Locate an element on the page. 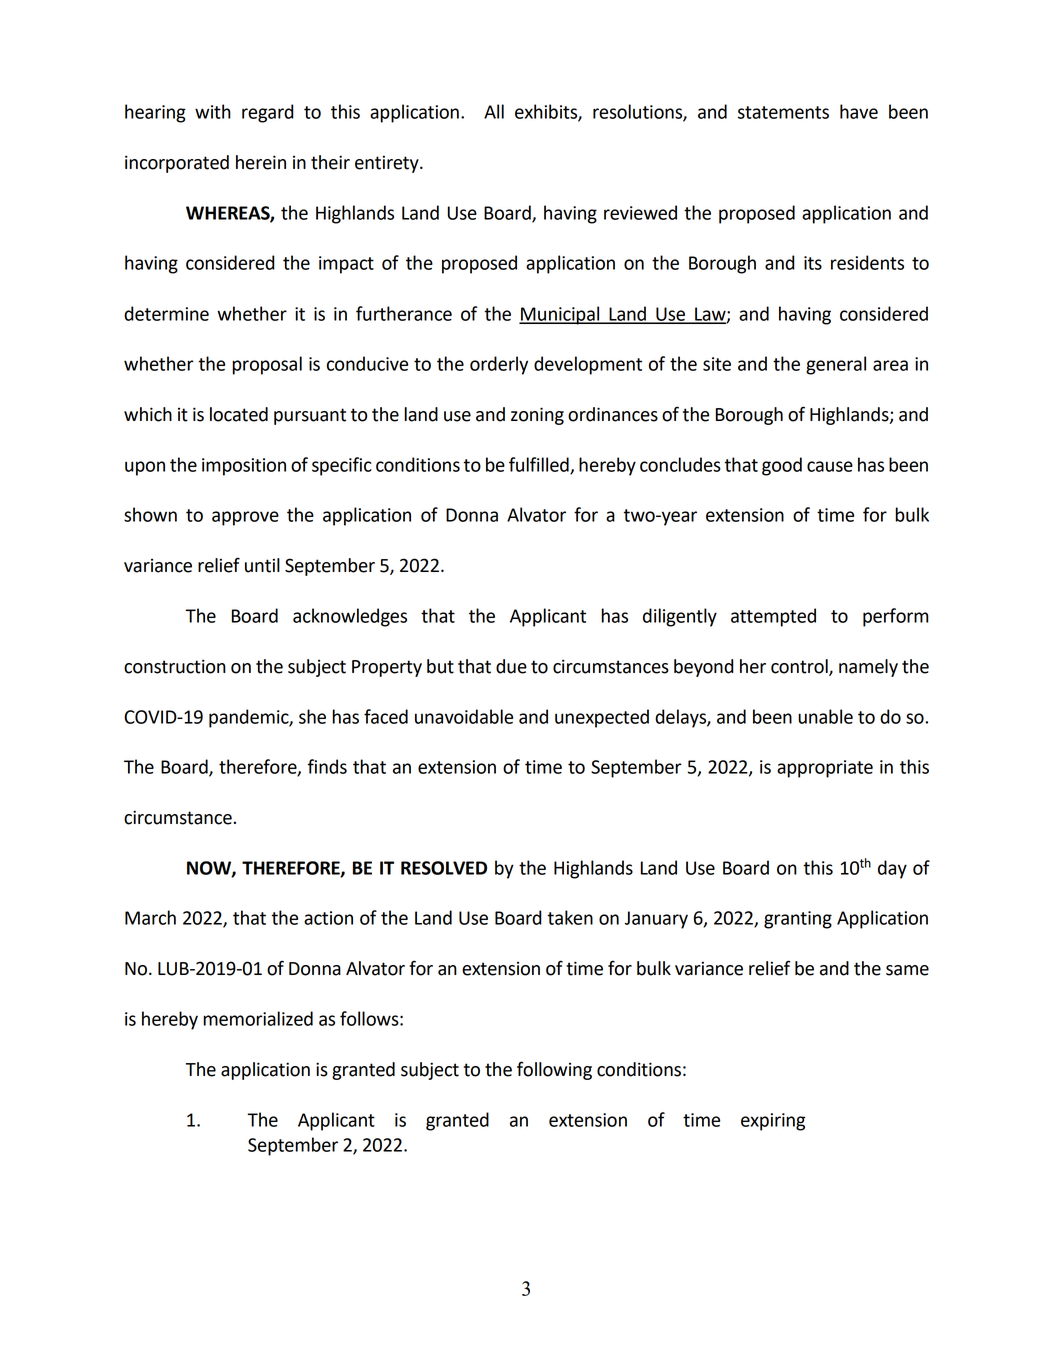 This document has height=1362, width=1053. herein is located at coordinates (261, 162).
